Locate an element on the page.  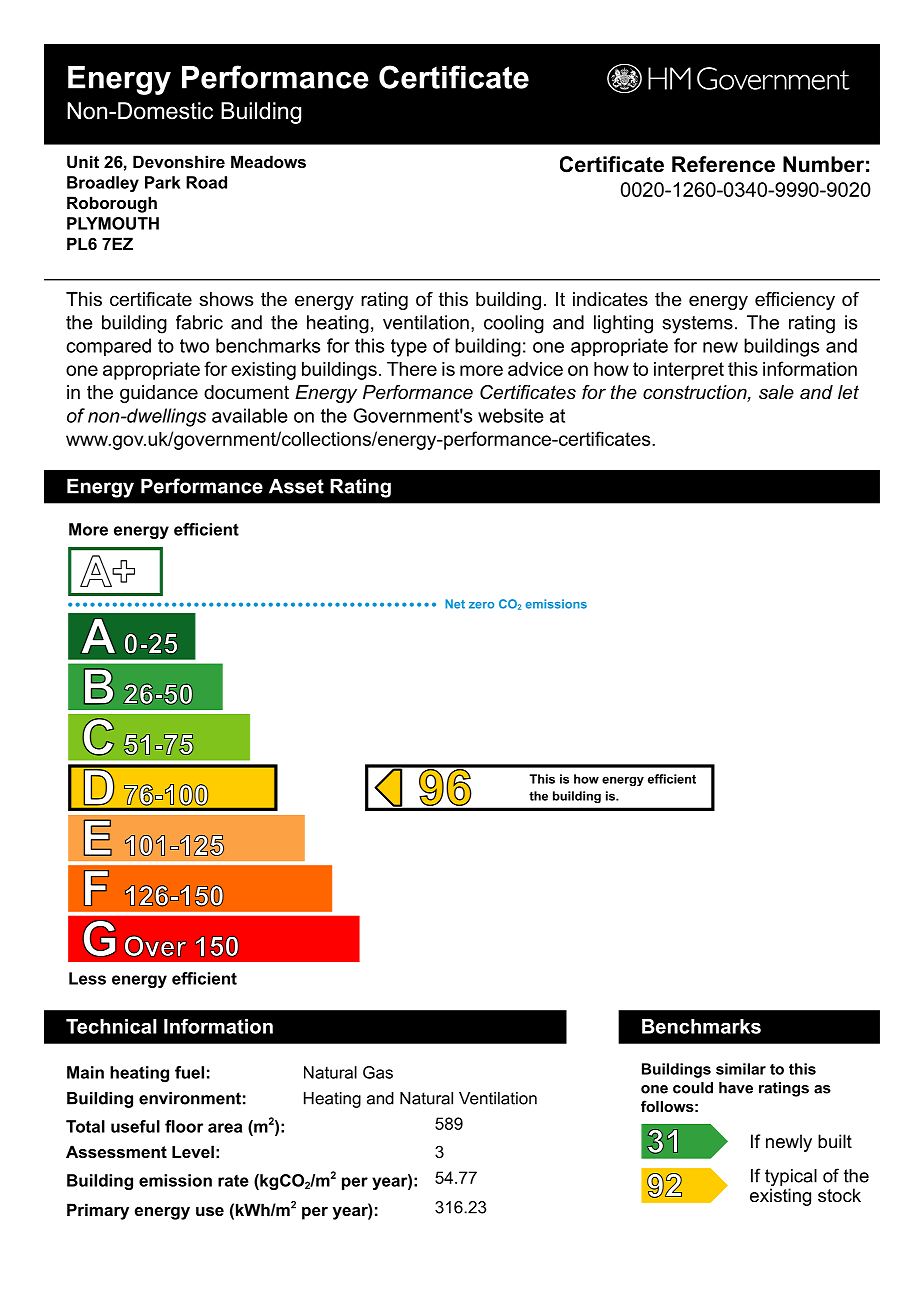
Gas is located at coordinates (378, 1072).
